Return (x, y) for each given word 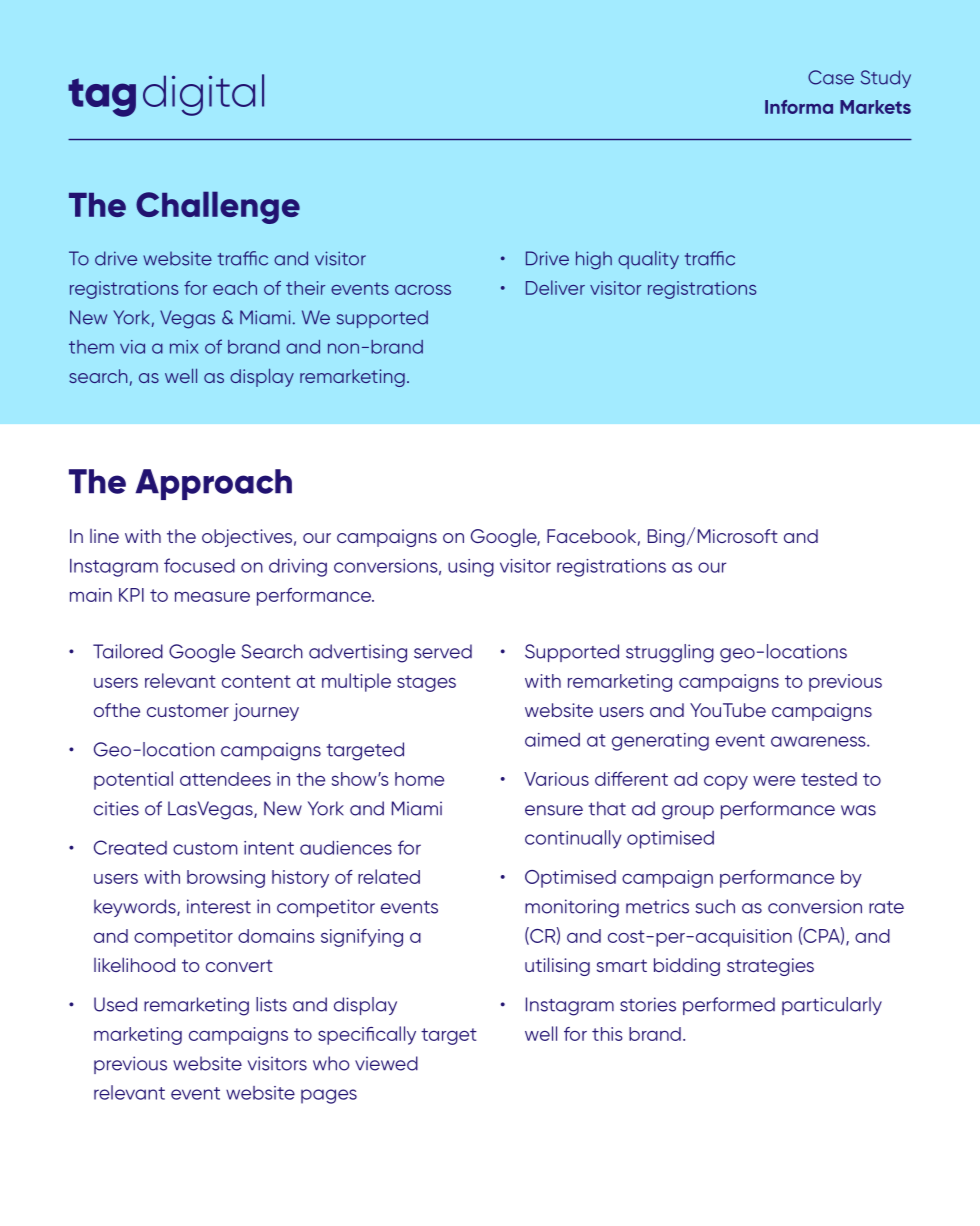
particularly (832, 1006)
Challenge (218, 207)
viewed (386, 1063)
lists (271, 1004)
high (594, 260)
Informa (799, 107)
